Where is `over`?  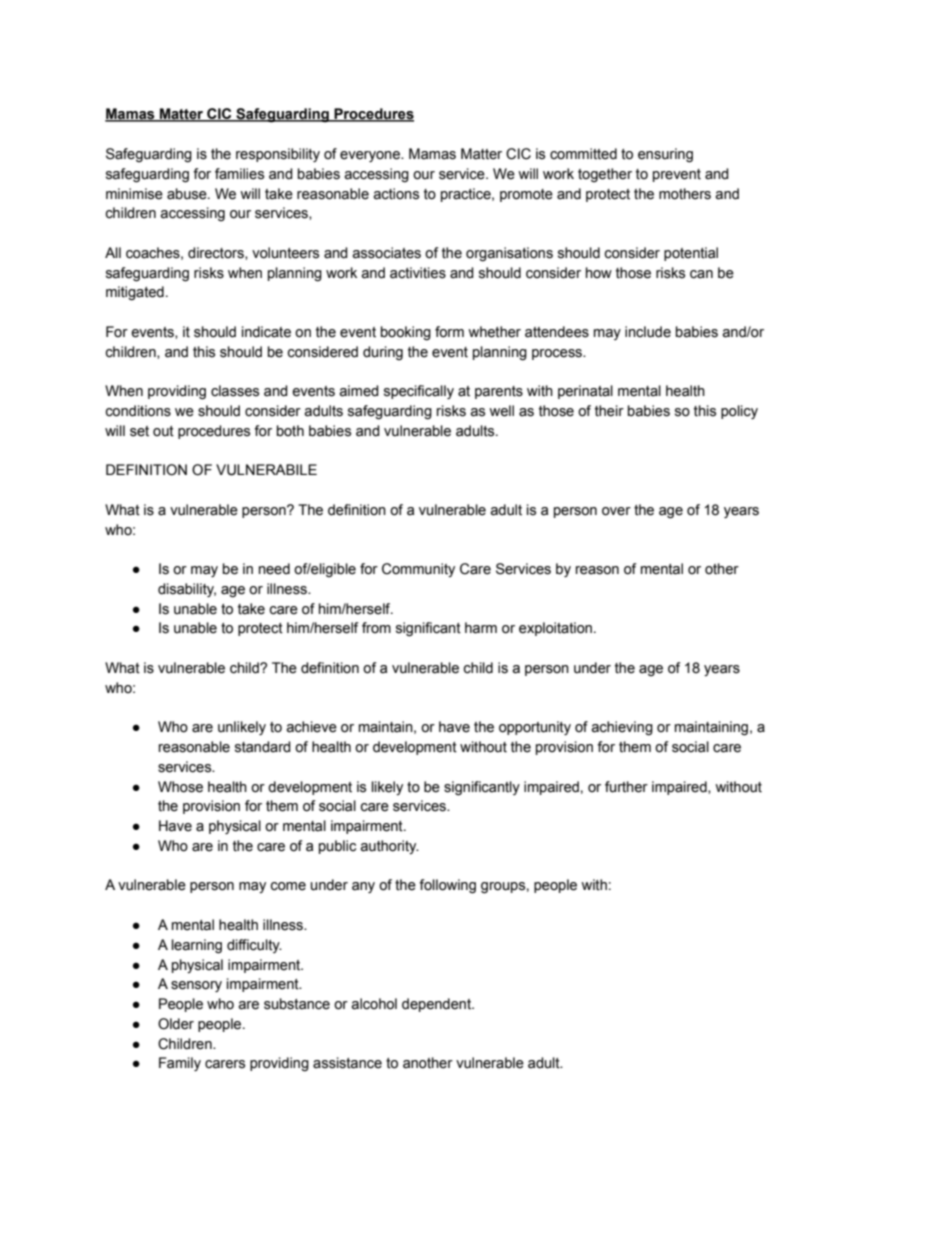 over is located at coordinates (616, 511).
